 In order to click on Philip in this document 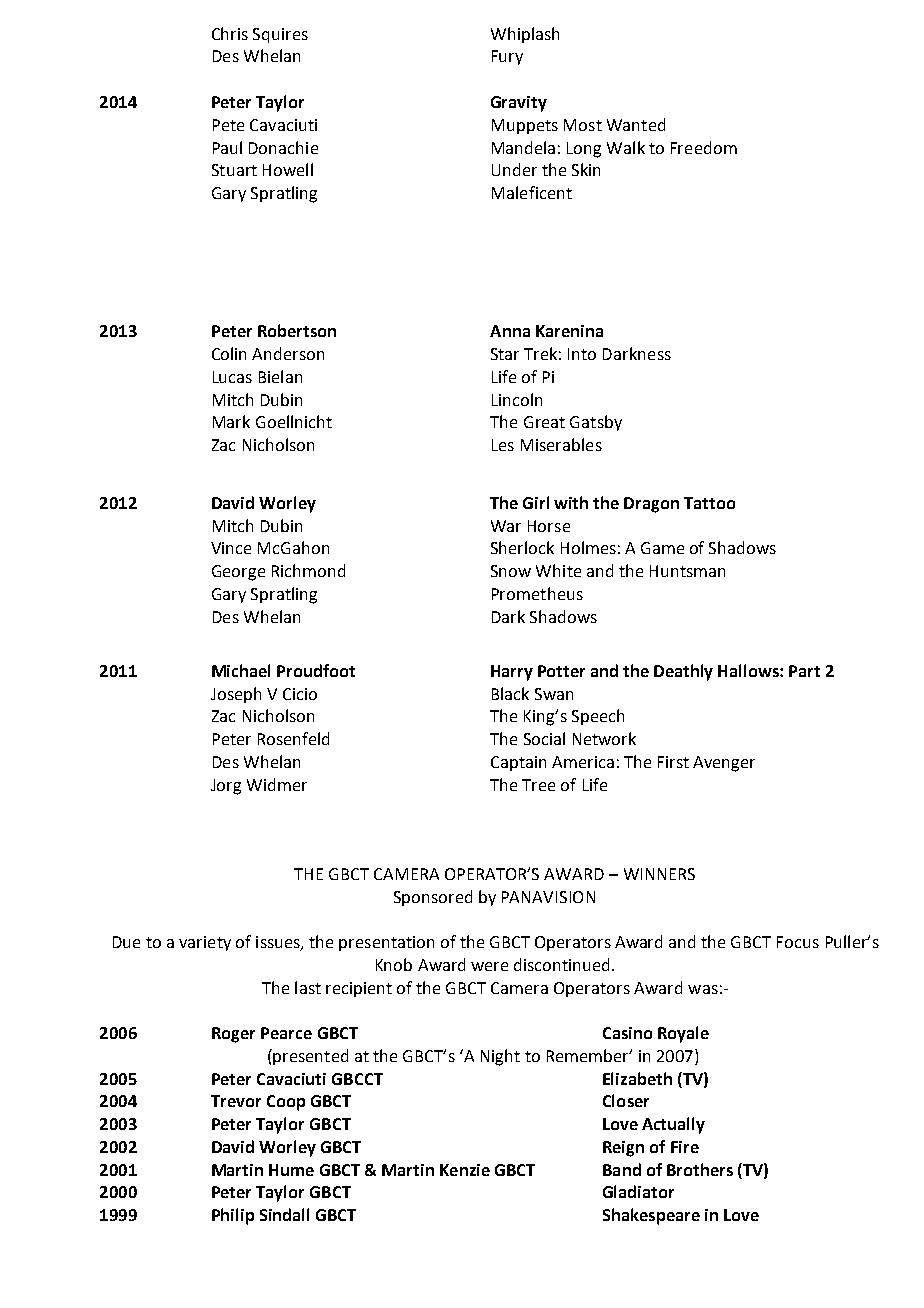, I will do `click(233, 1216)`.
